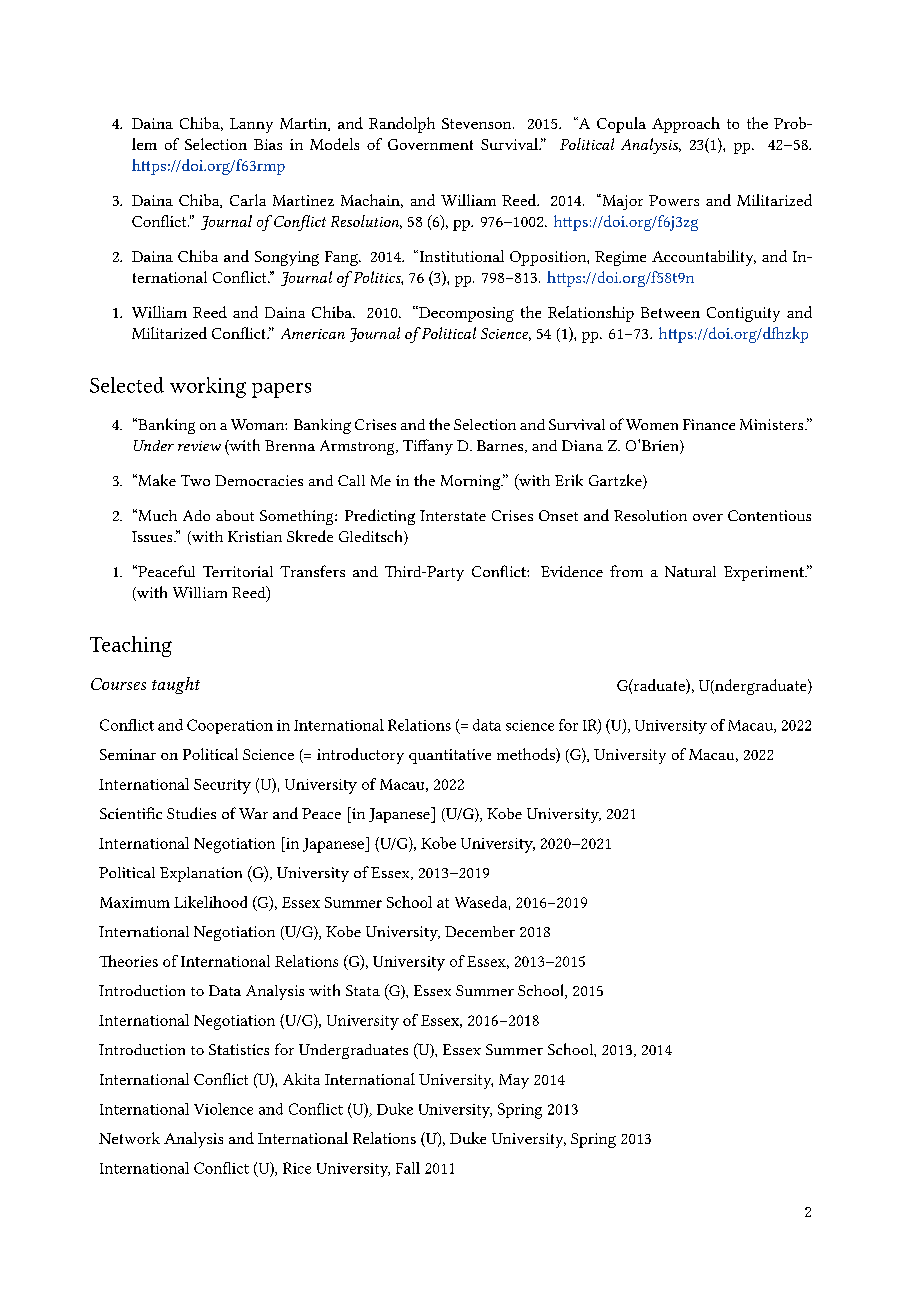 Image resolution: width=924 pixels, height=1308 pixels. I want to click on Ado, so click(196, 515).
